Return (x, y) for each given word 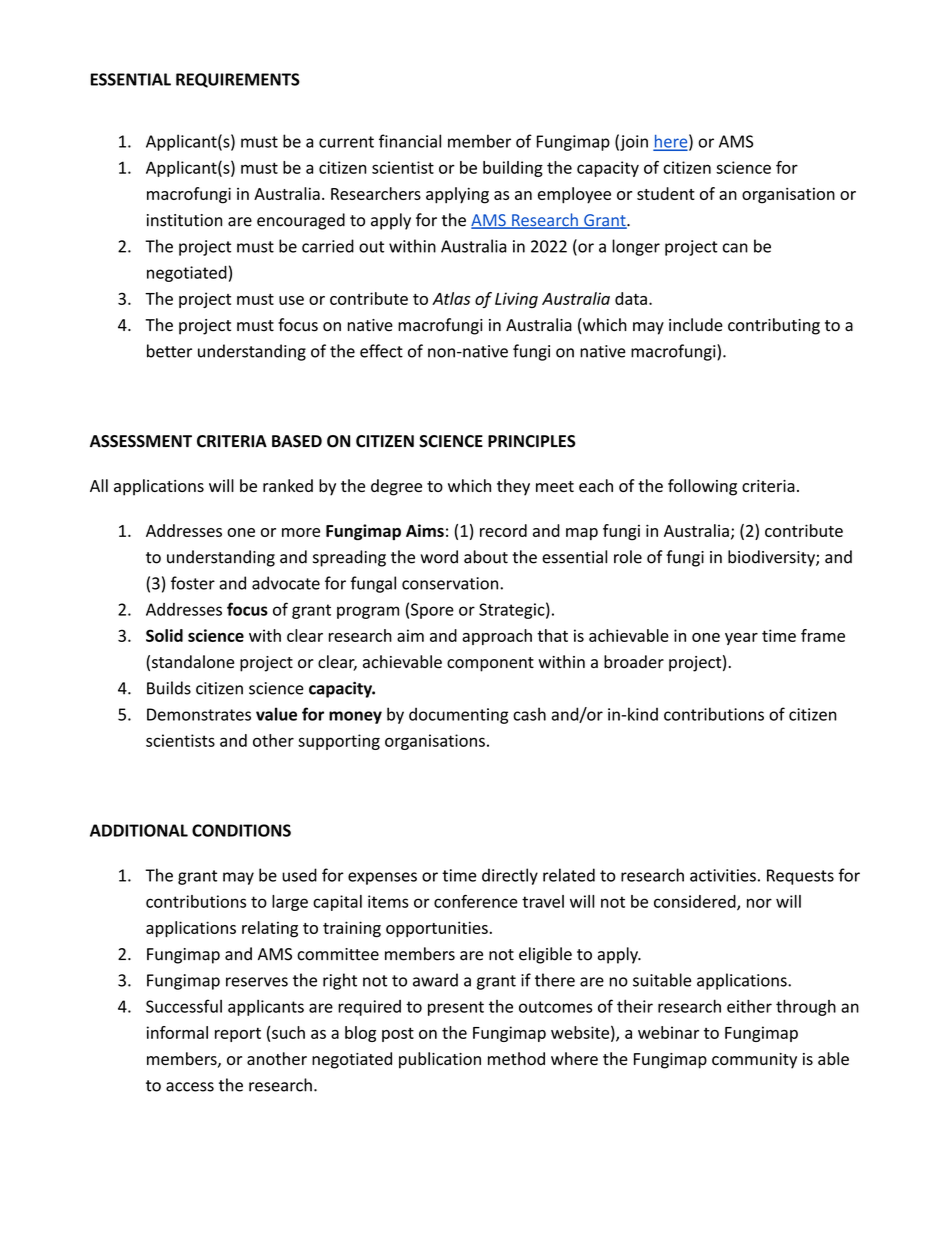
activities (723, 875)
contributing (774, 326)
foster (193, 583)
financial (410, 141)
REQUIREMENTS (238, 80)
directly (510, 876)
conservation (451, 583)
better (169, 351)
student (666, 193)
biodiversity (772, 558)
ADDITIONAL (139, 830)
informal (177, 1032)
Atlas (451, 298)
